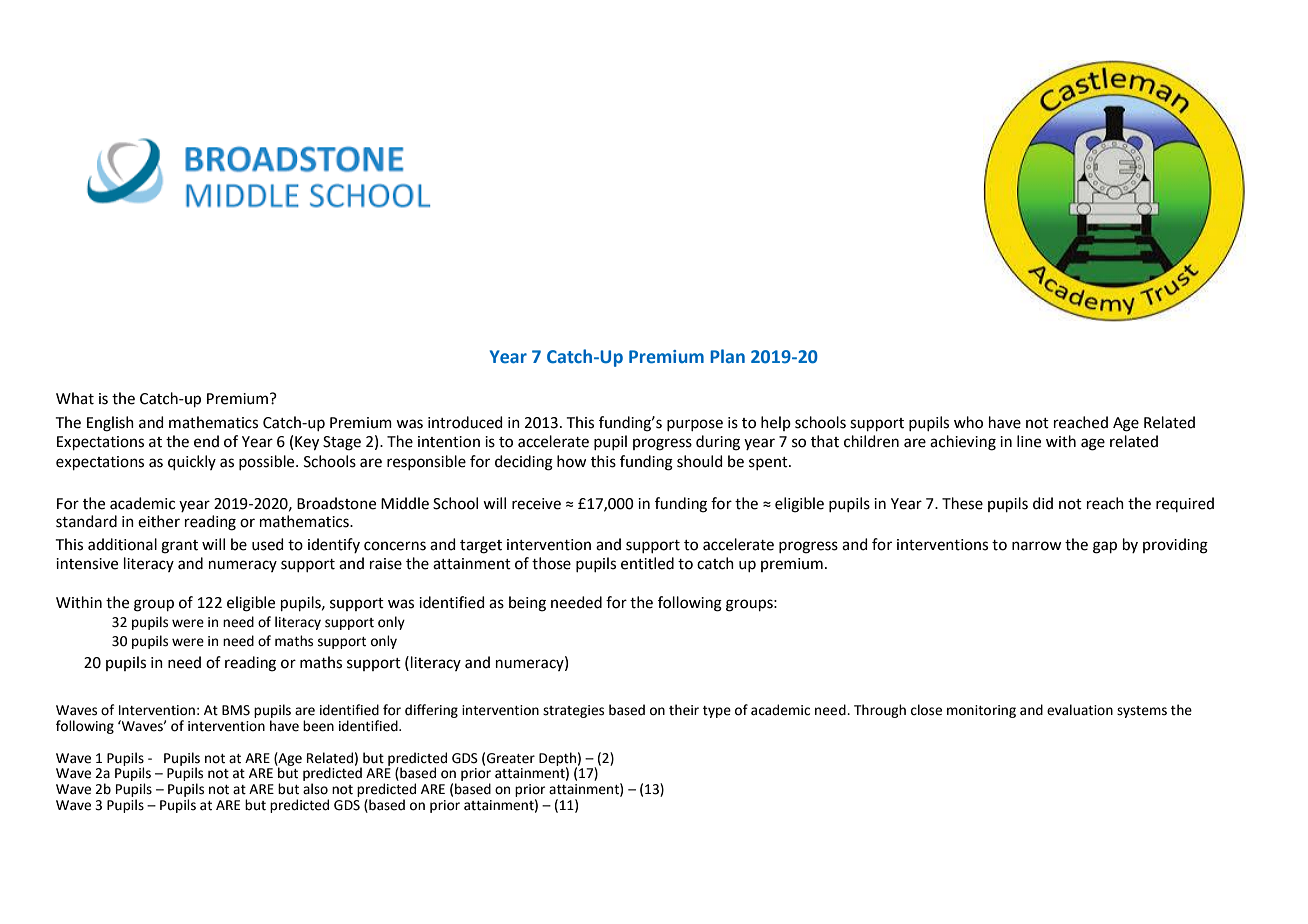  I want to click on Plan, so click(727, 356).
